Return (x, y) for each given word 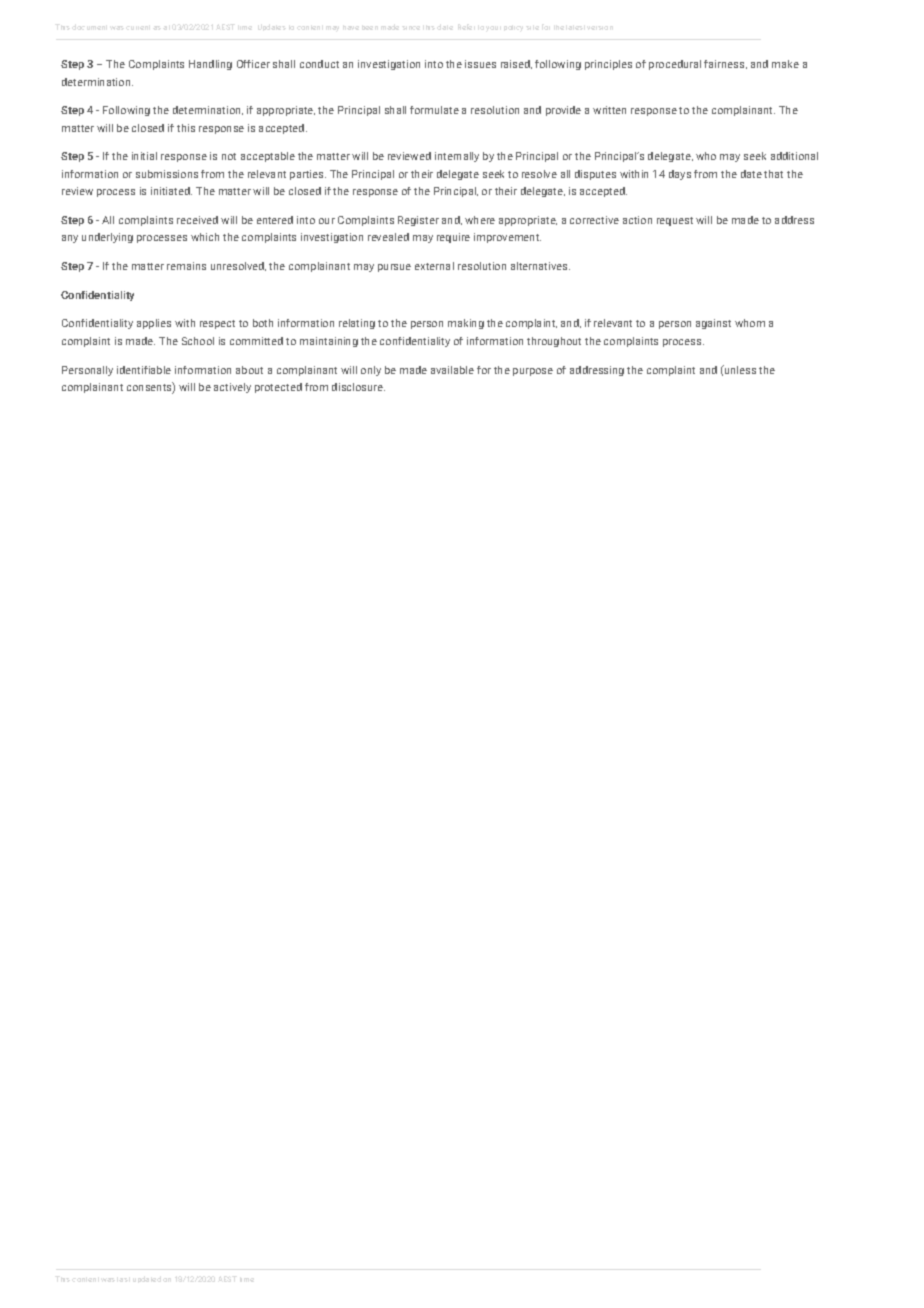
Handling (210, 65)
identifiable (144, 370)
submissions (167, 174)
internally (457, 157)
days (680, 175)
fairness (725, 64)
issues (480, 64)
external (434, 266)
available (452, 370)
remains (186, 266)
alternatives (540, 266)
